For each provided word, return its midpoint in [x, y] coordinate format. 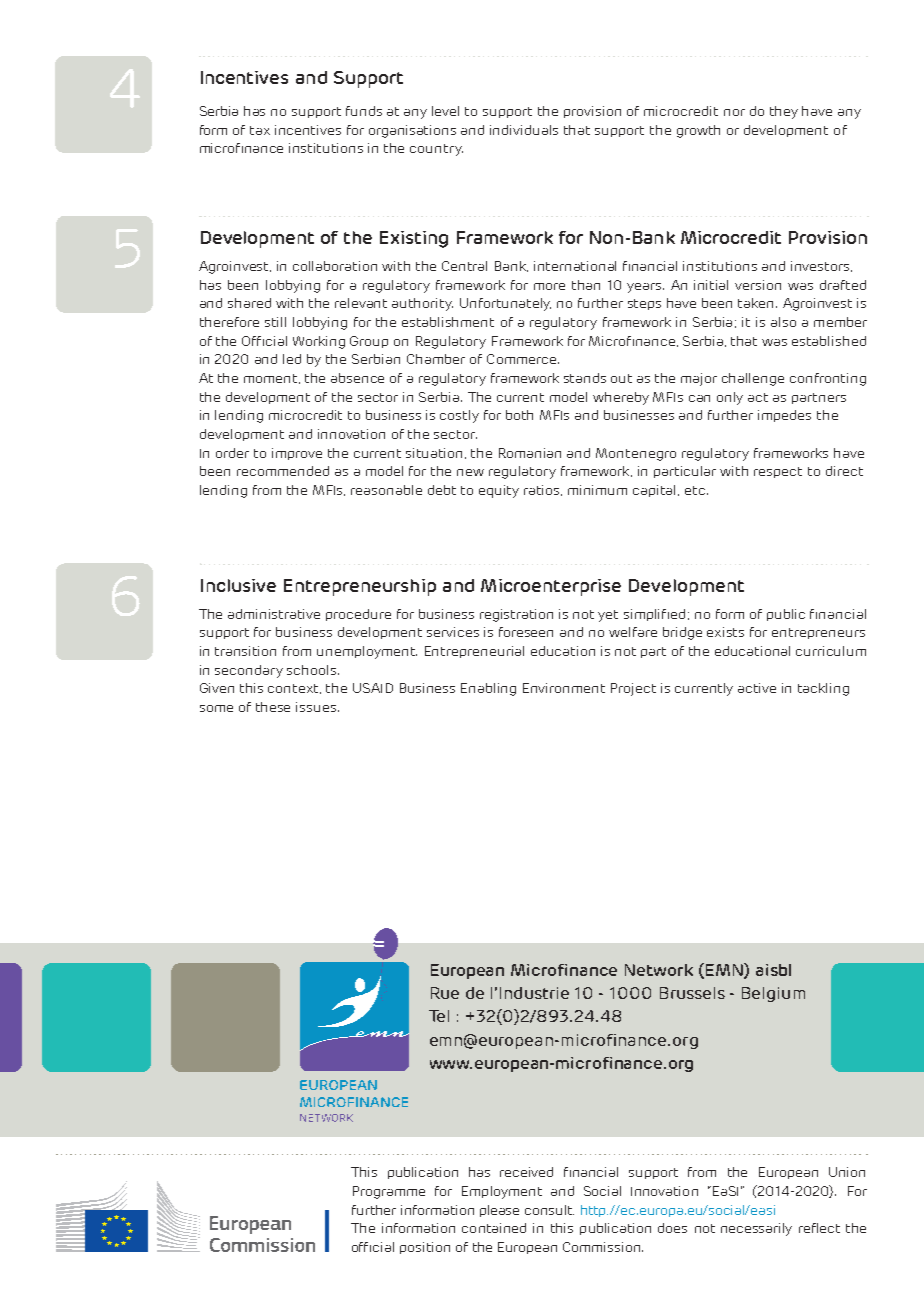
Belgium [773, 994]
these [273, 707]
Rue [445, 993]
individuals [524, 130]
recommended [283, 471]
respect [778, 472]
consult [549, 1210]
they [784, 112]
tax [260, 130]
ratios [543, 490]
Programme [389, 1192]
